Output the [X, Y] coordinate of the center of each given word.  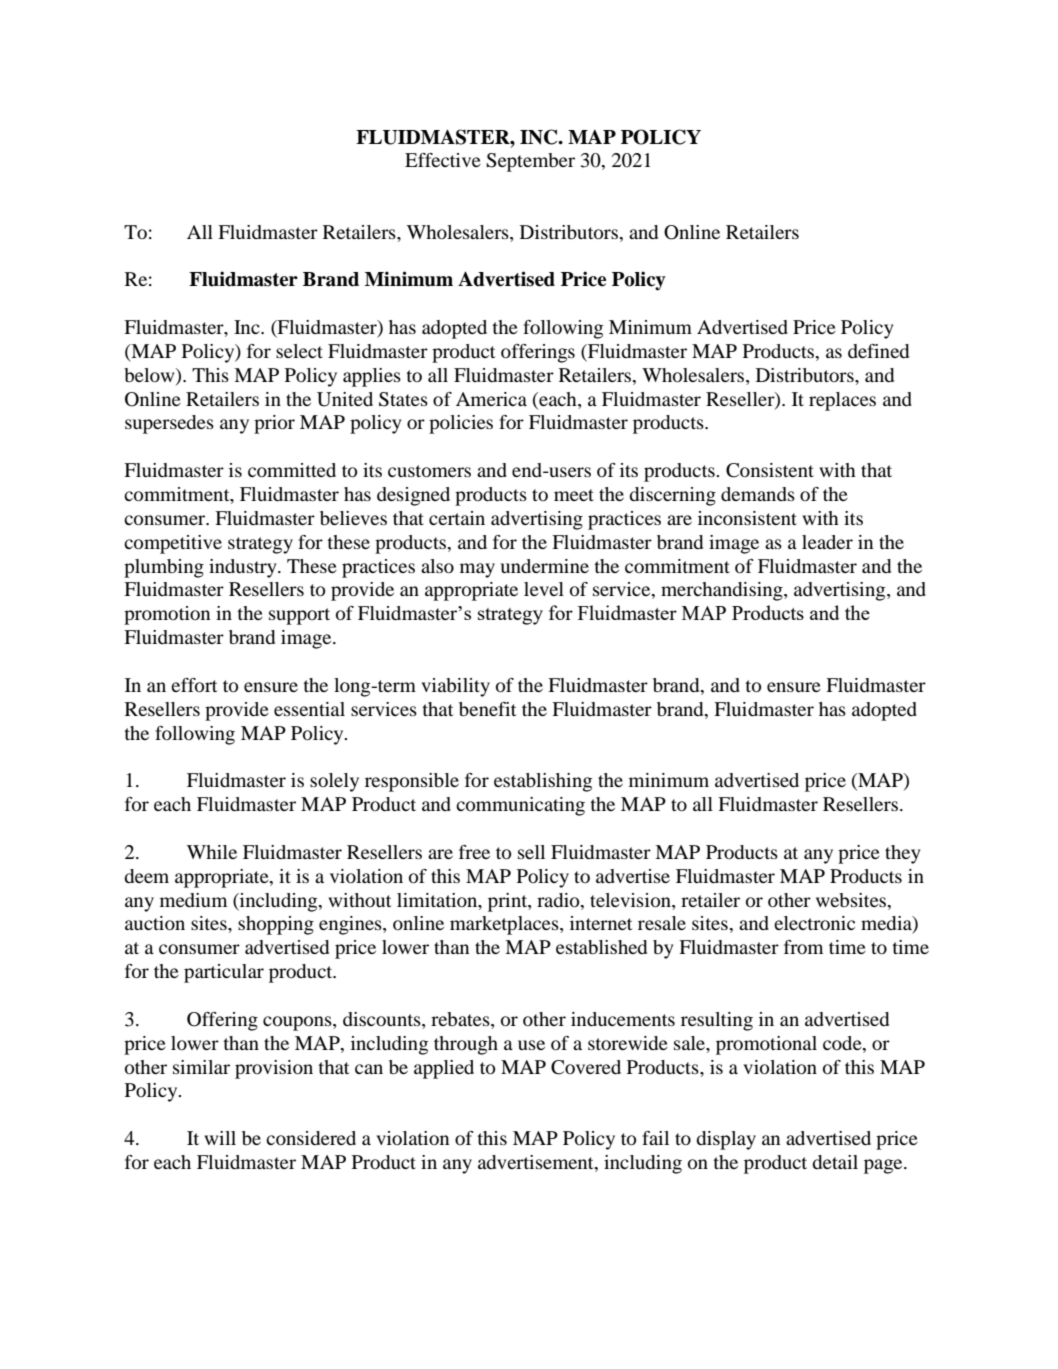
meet [574, 495]
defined [878, 351]
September [530, 162]
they [903, 854]
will [220, 1138]
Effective [443, 160]
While [212, 852]
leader [827, 542]
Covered [586, 1067]
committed [292, 470]
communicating [520, 806]
